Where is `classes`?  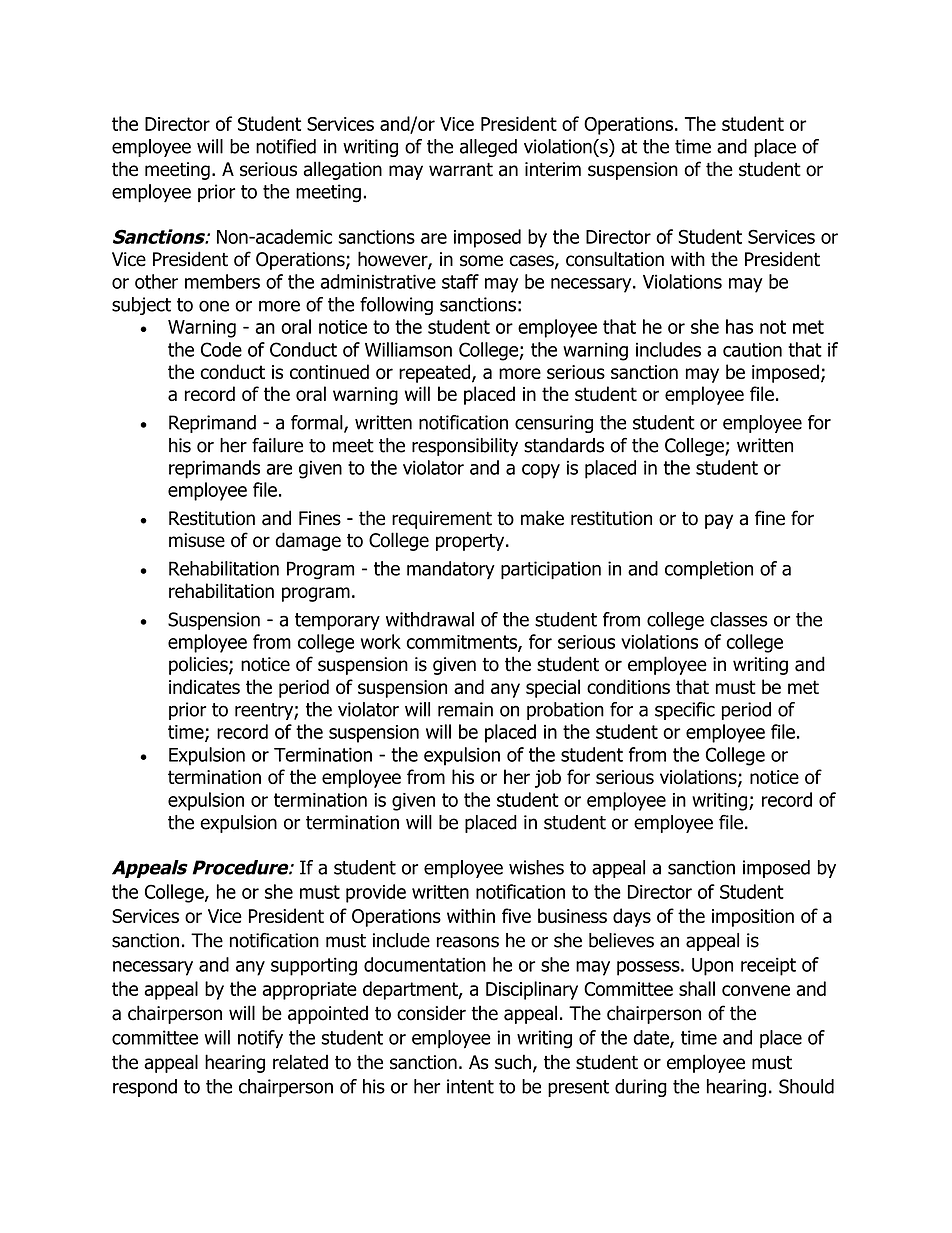
classes is located at coordinates (739, 619).
